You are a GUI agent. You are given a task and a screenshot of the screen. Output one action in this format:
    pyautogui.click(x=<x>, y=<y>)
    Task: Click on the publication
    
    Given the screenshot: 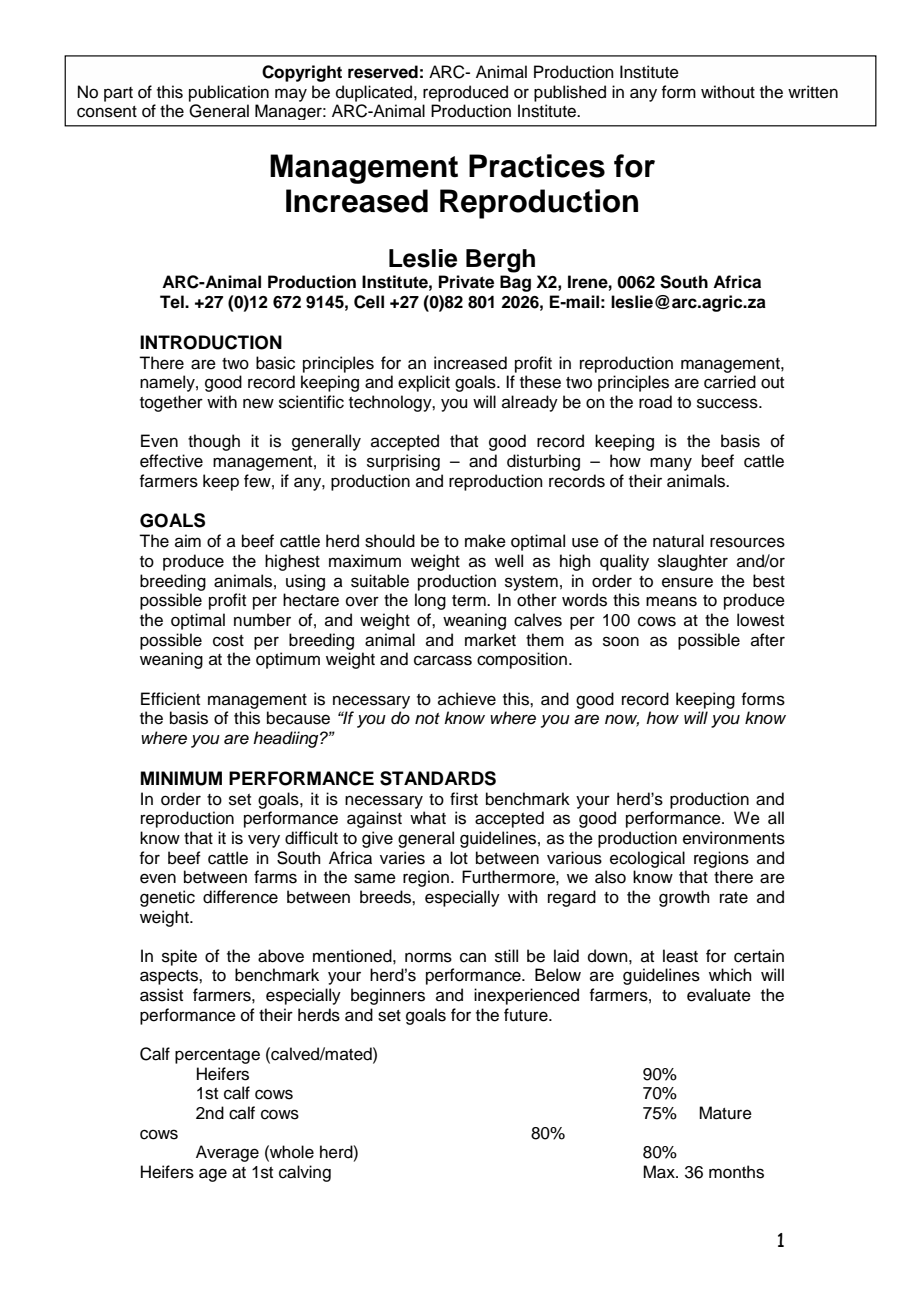 What is the action you would take?
    pyautogui.click(x=229, y=93)
